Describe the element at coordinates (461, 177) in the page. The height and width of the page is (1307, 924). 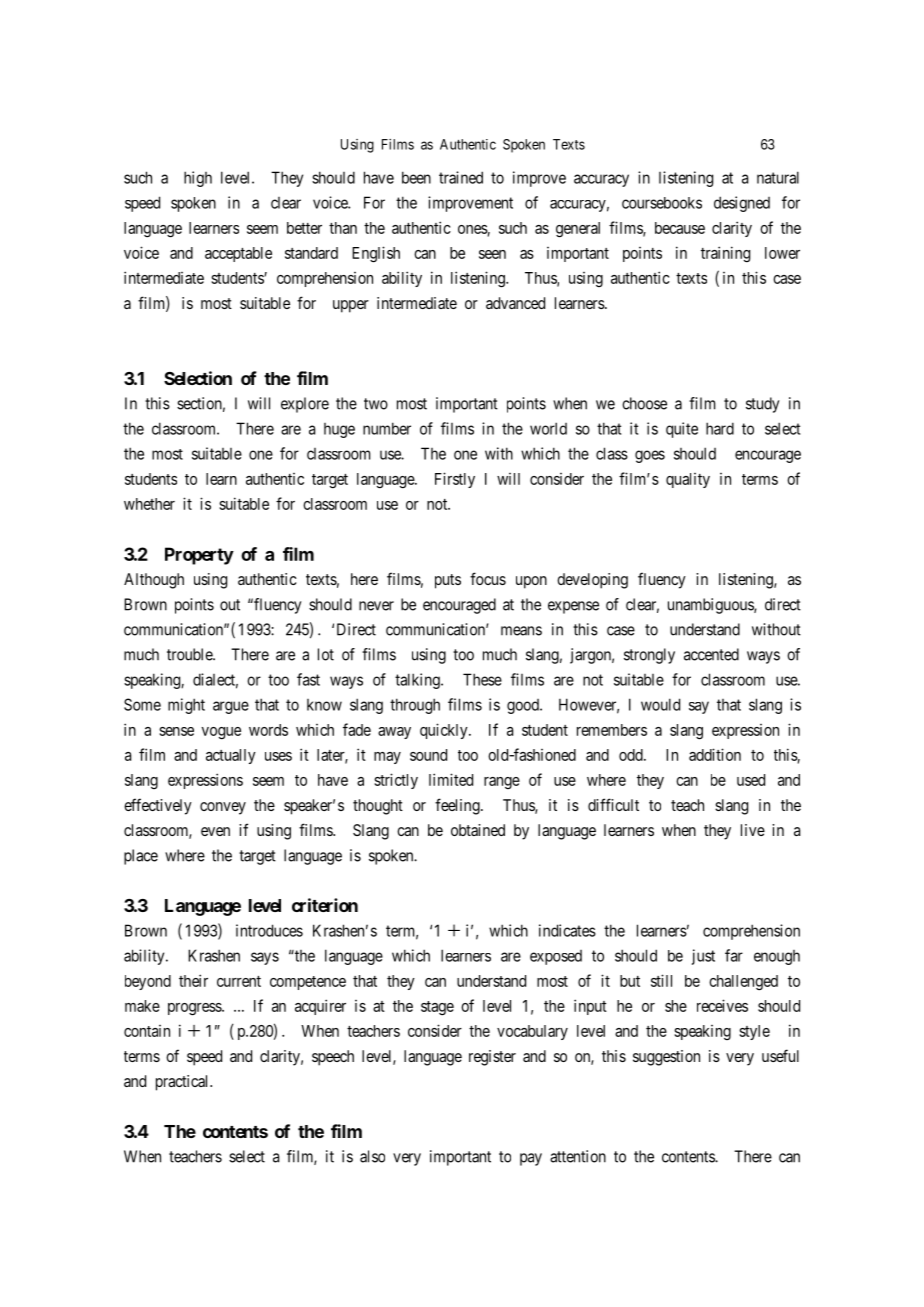
I see `trained` at that location.
